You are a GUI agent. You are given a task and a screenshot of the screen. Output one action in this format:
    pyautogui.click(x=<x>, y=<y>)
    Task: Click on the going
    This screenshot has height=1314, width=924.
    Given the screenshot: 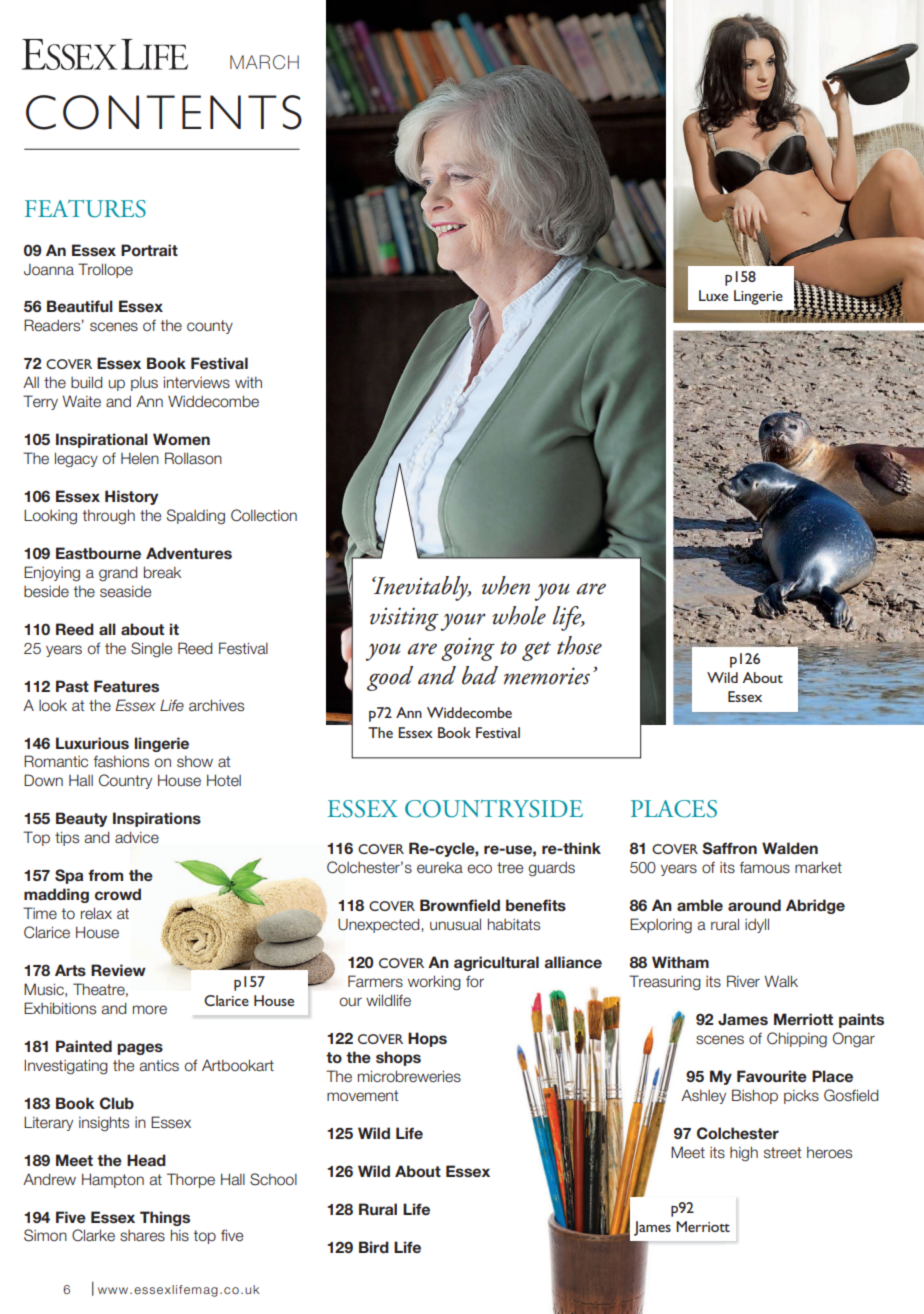 What is the action you would take?
    pyautogui.click(x=468, y=649)
